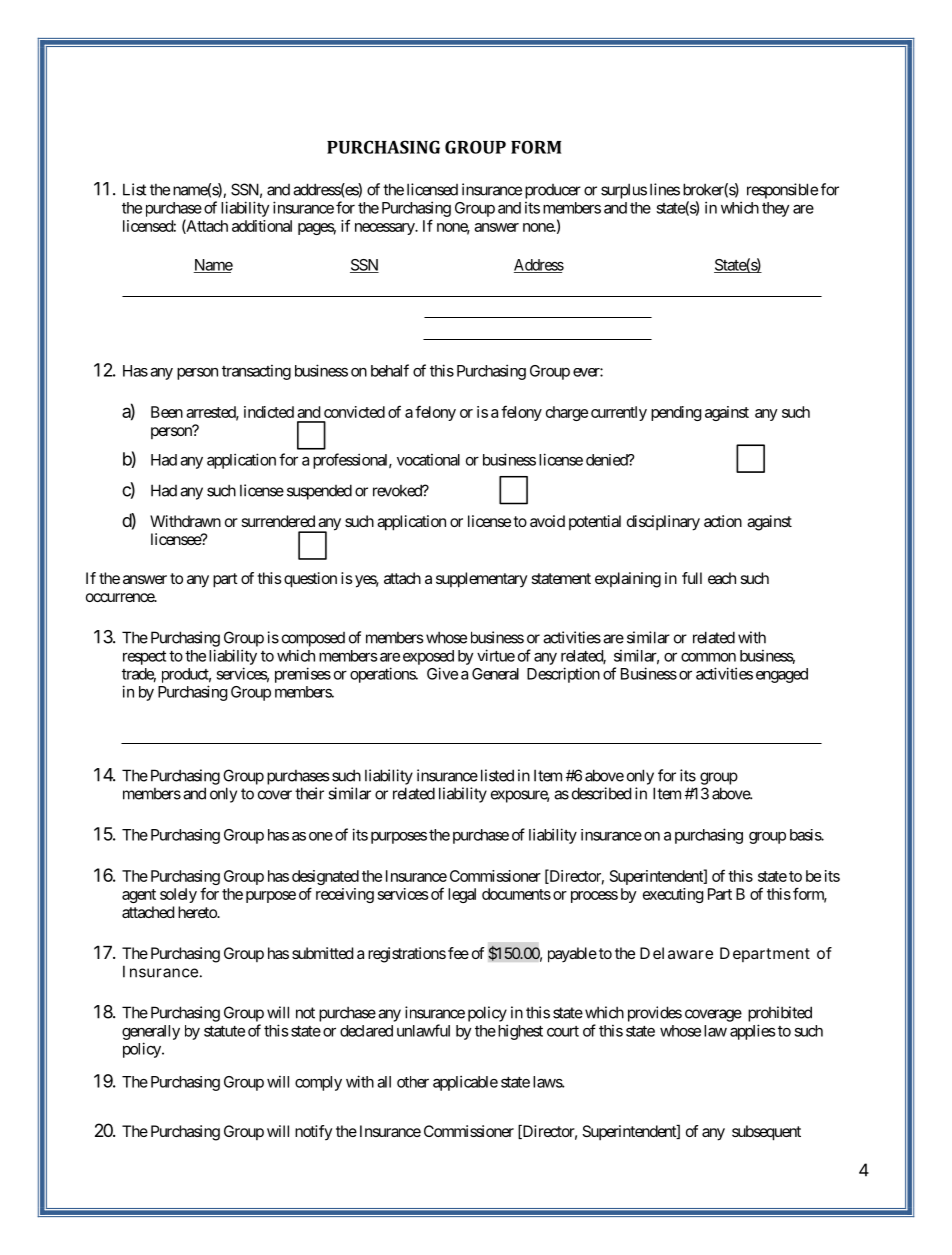 The height and width of the screenshot is (1255, 952). I want to click on pending, so click(676, 413).
